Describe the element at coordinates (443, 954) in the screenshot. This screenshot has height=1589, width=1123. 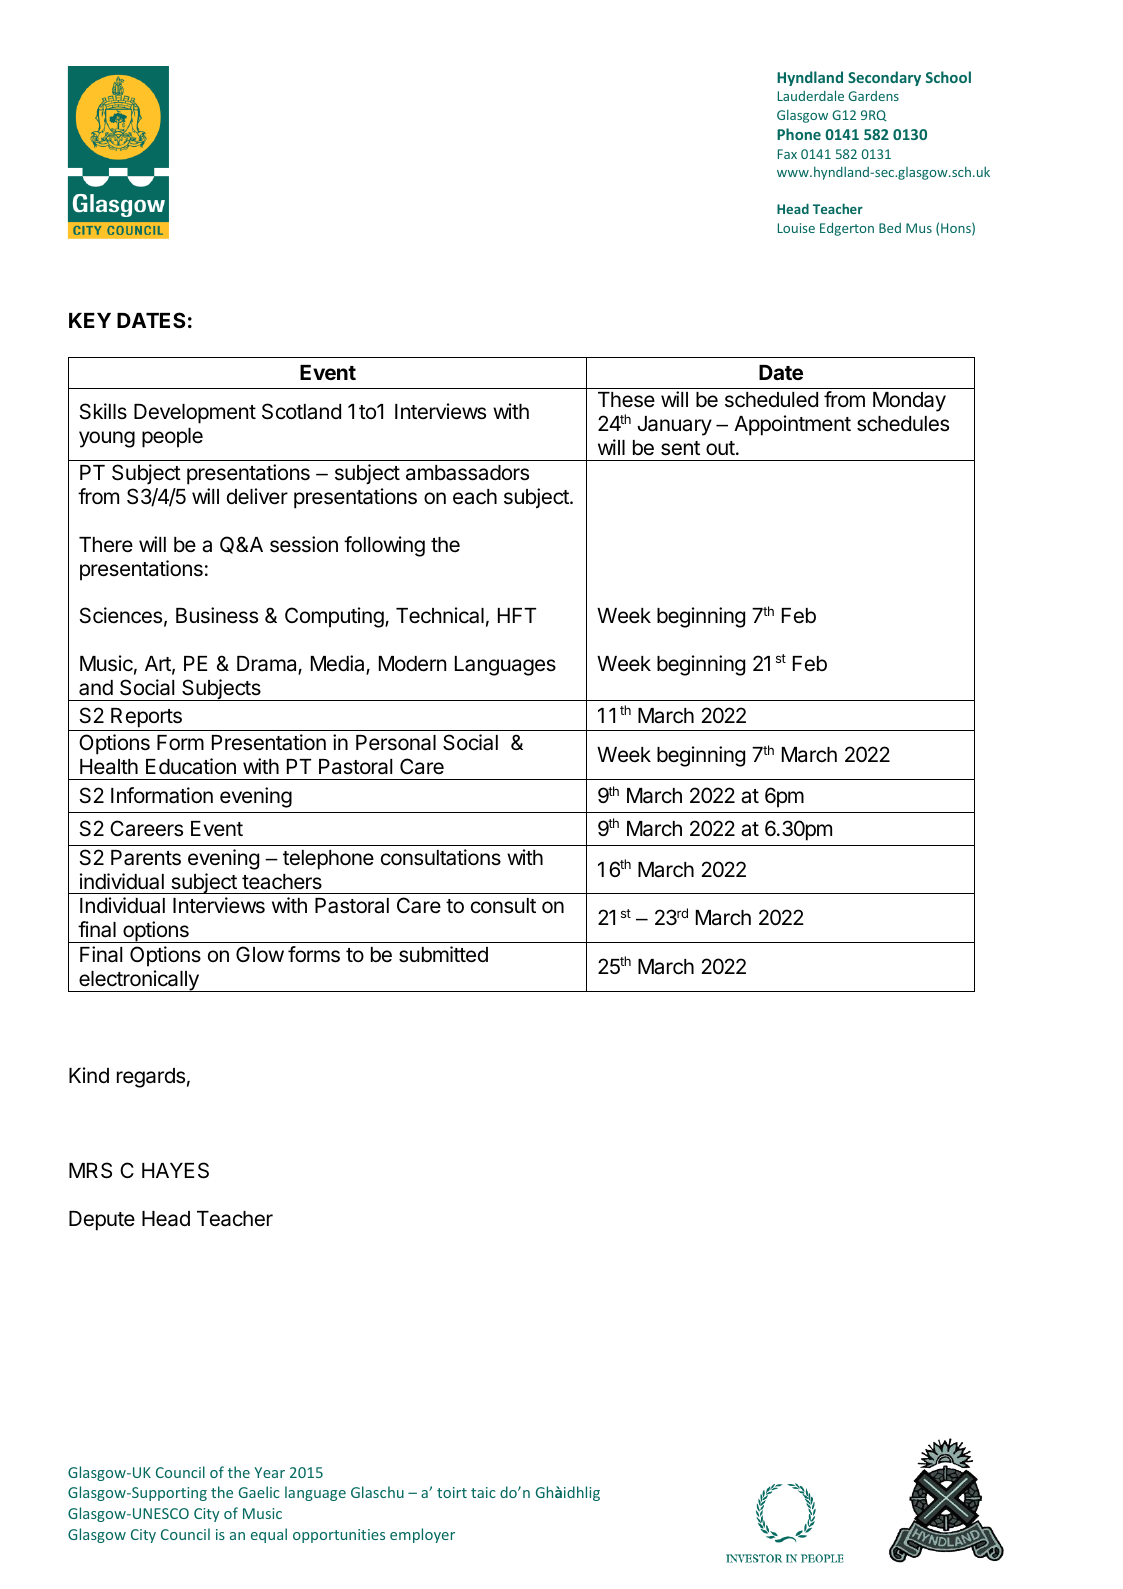
I see `submitted` at that location.
